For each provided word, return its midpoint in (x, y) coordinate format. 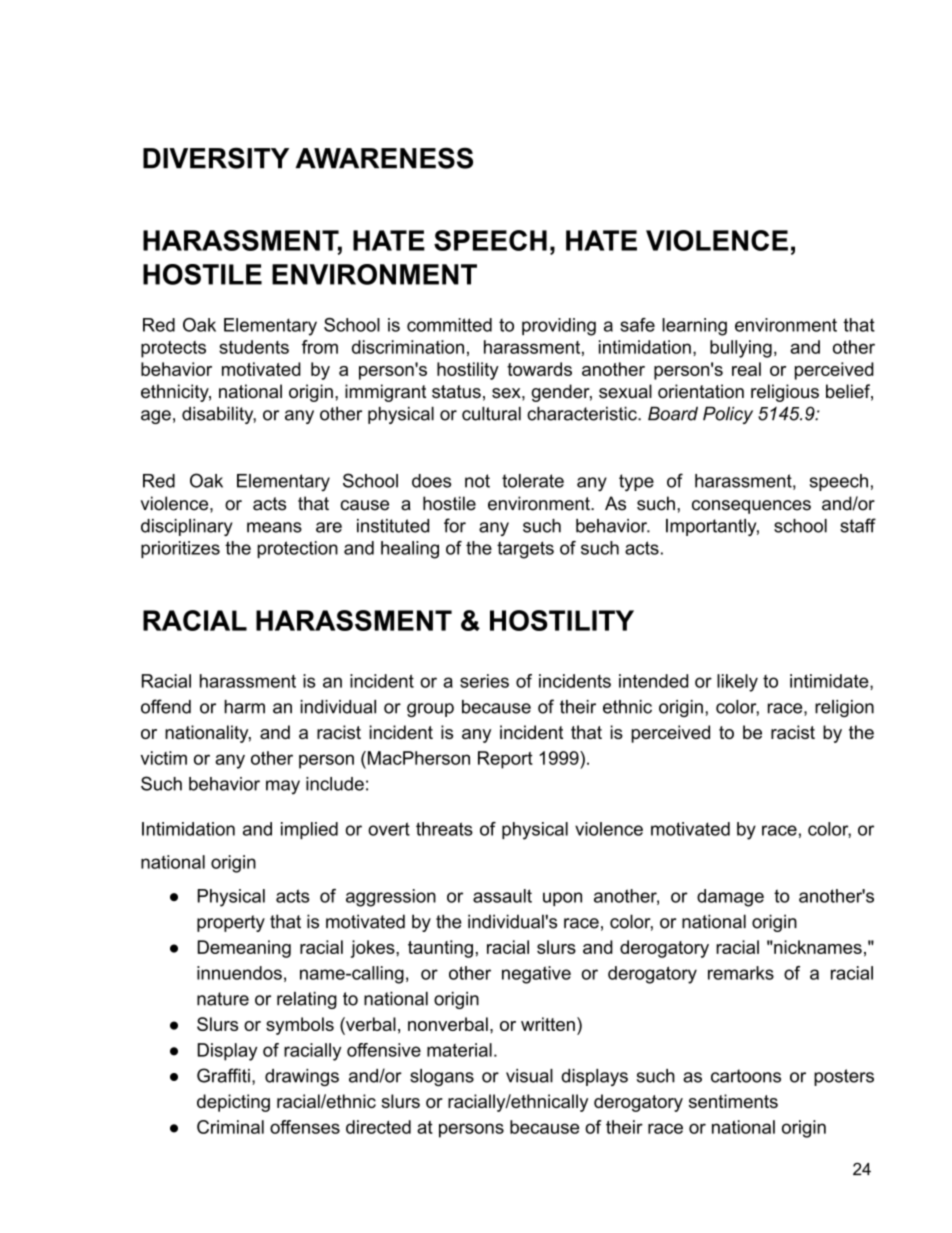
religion (844, 708)
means (274, 527)
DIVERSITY (216, 158)
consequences (751, 507)
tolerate (533, 481)
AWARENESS (384, 158)
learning (694, 327)
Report (505, 760)
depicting (233, 1103)
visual (529, 1076)
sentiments (733, 1101)
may (283, 787)
